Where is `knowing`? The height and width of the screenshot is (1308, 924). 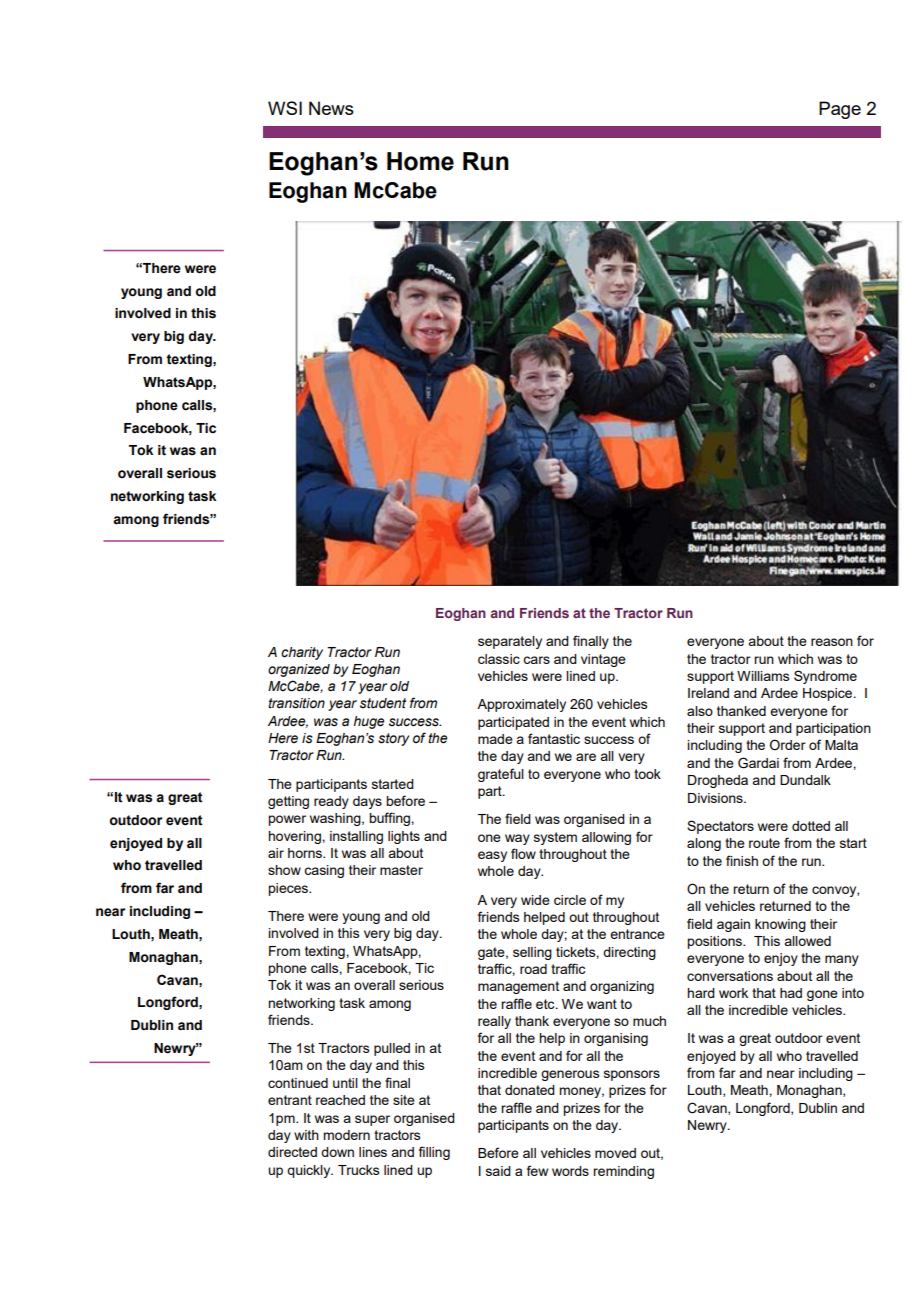
knowing is located at coordinates (780, 925).
